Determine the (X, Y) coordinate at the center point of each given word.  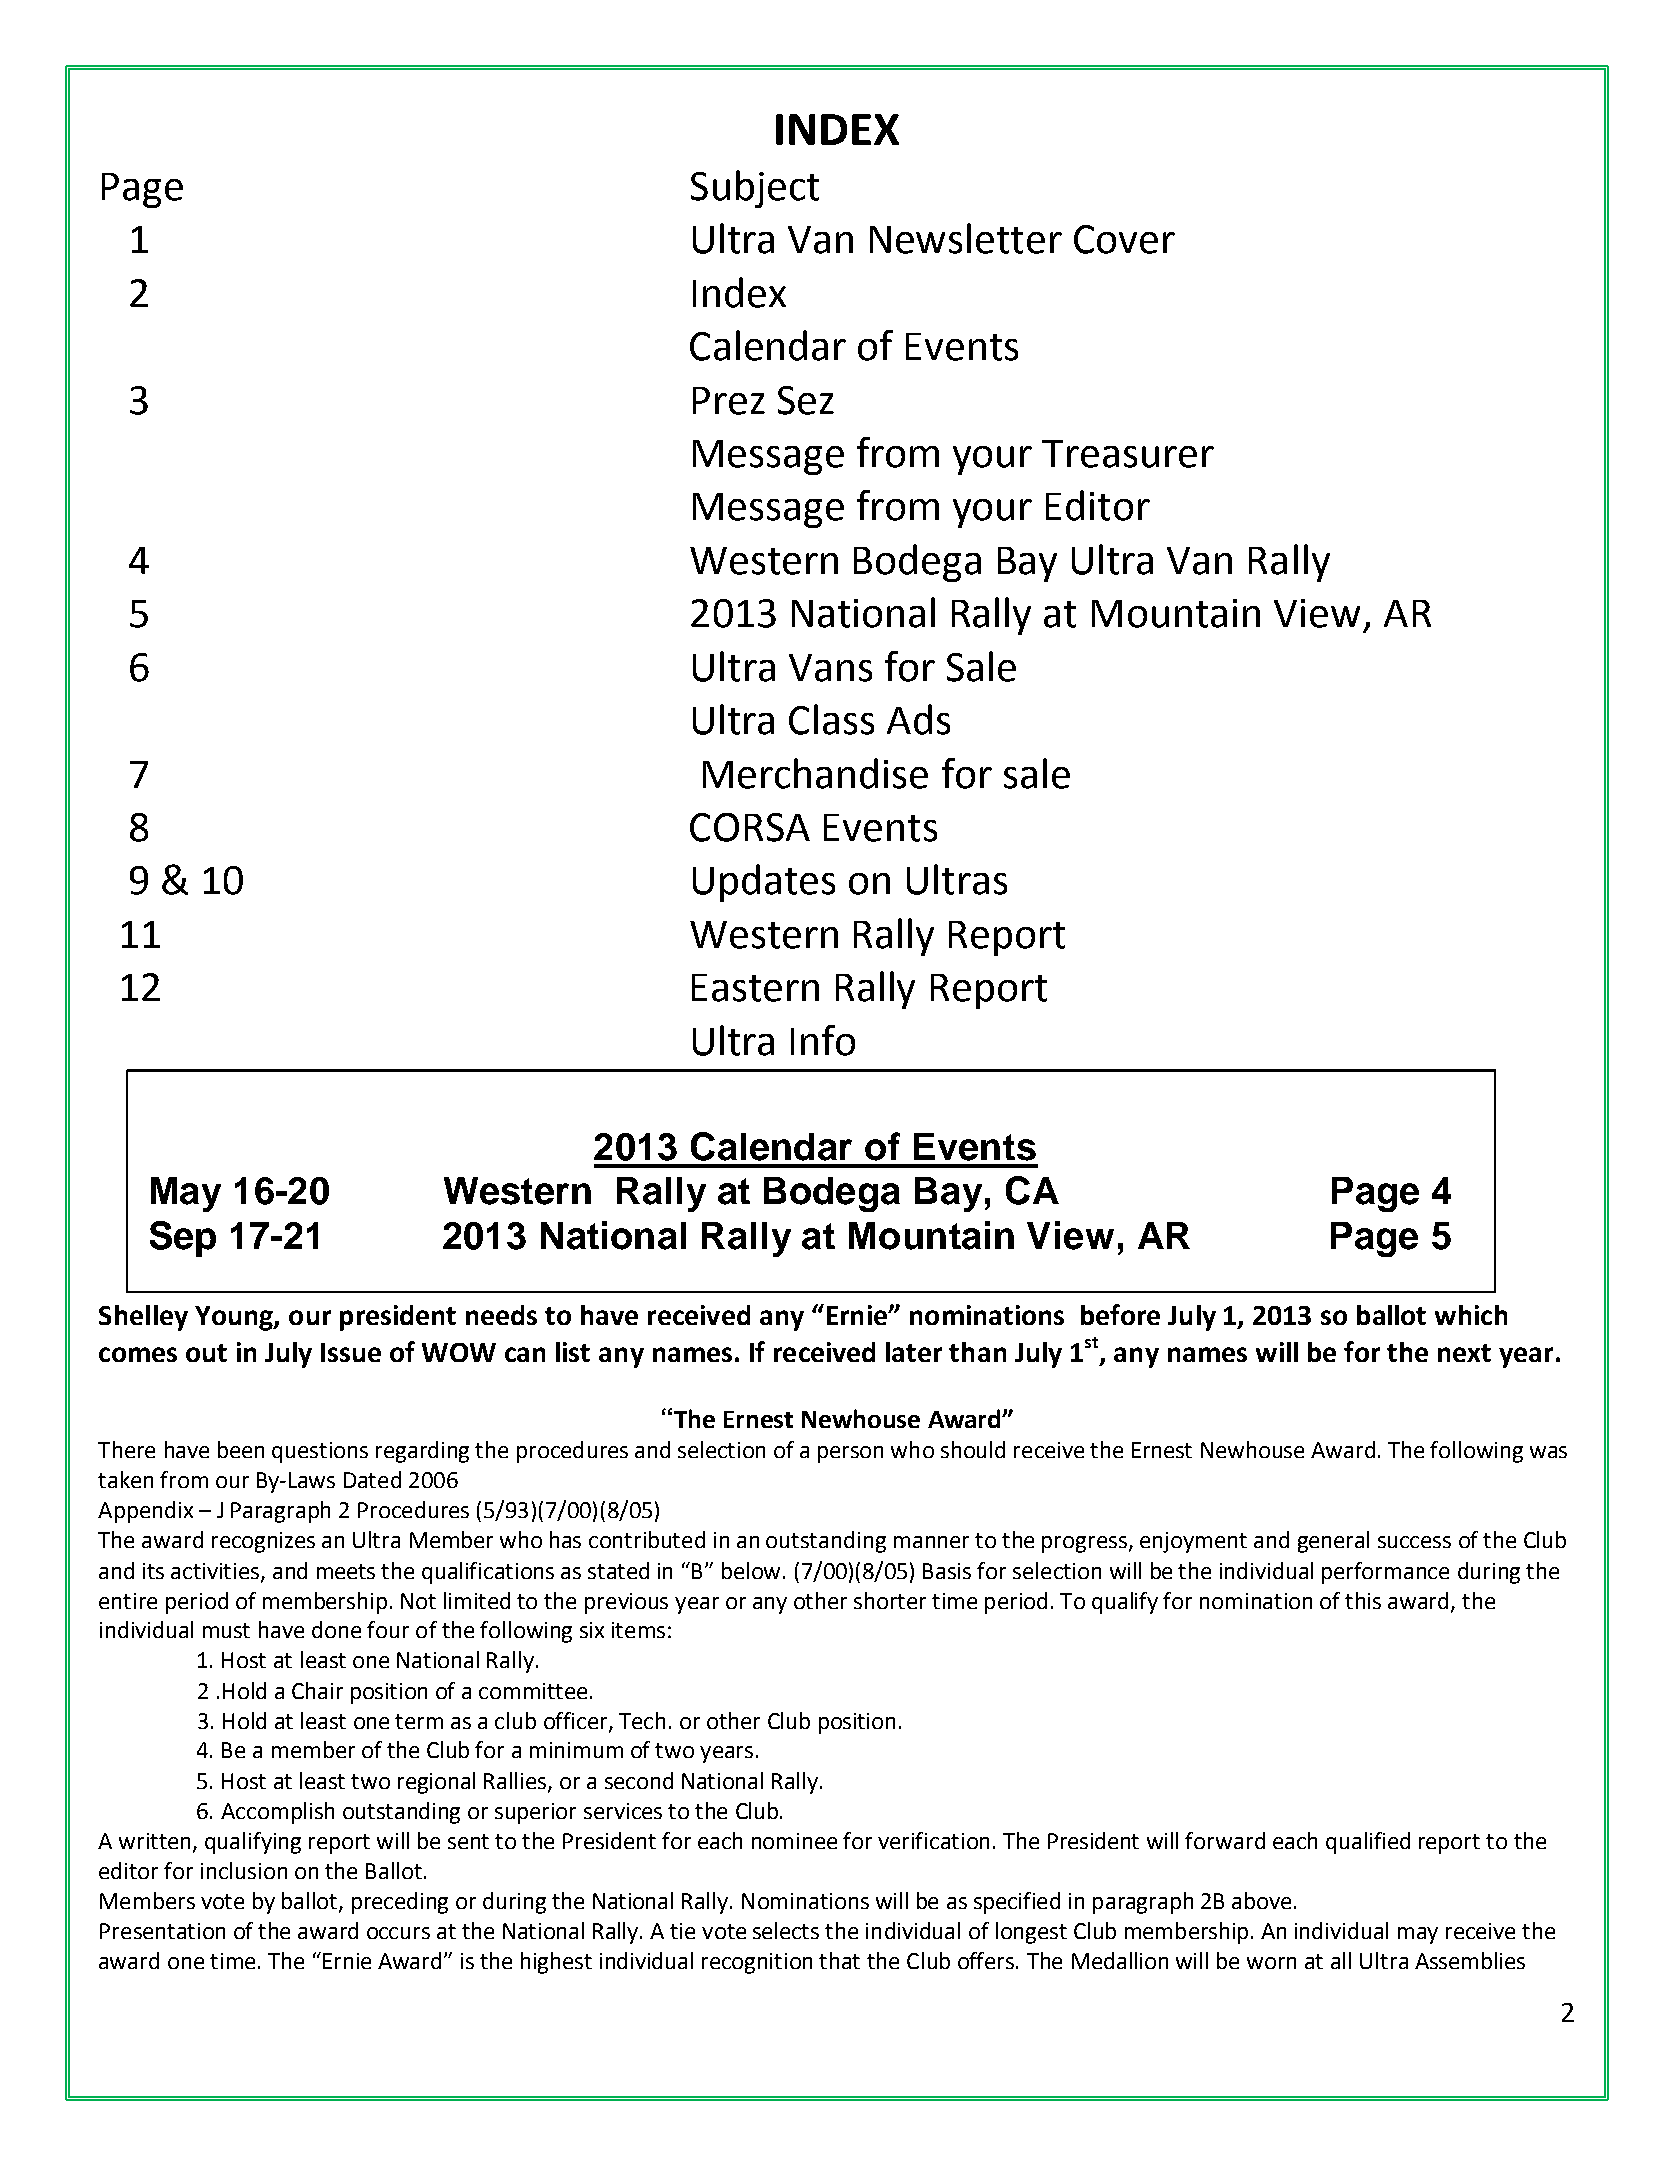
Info (823, 1040)
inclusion (244, 1870)
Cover (1124, 239)
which (1471, 1315)
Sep (183, 1239)
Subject (755, 189)
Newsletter (966, 238)
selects (786, 1930)
